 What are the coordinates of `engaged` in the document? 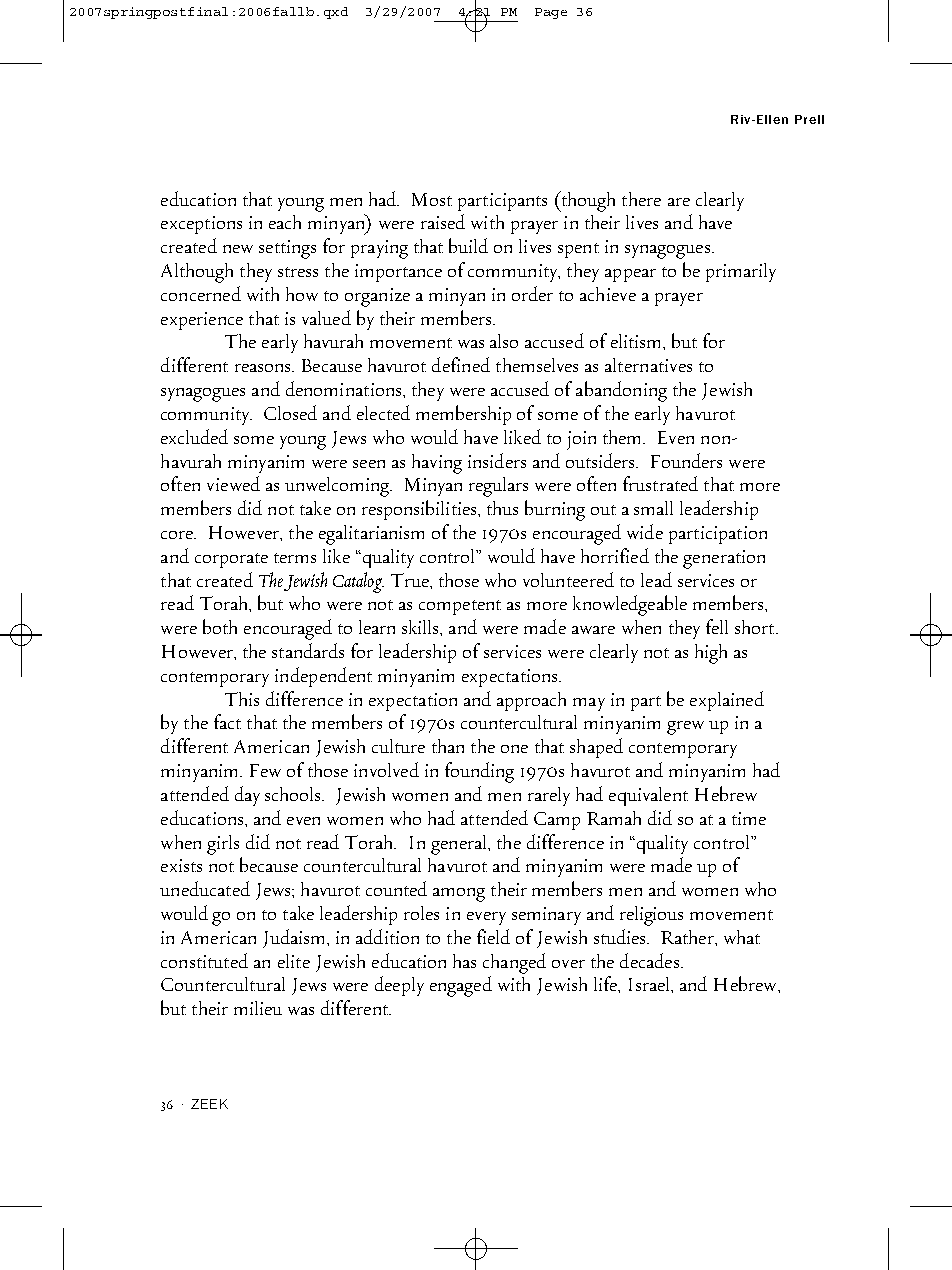 It's located at (461, 986).
